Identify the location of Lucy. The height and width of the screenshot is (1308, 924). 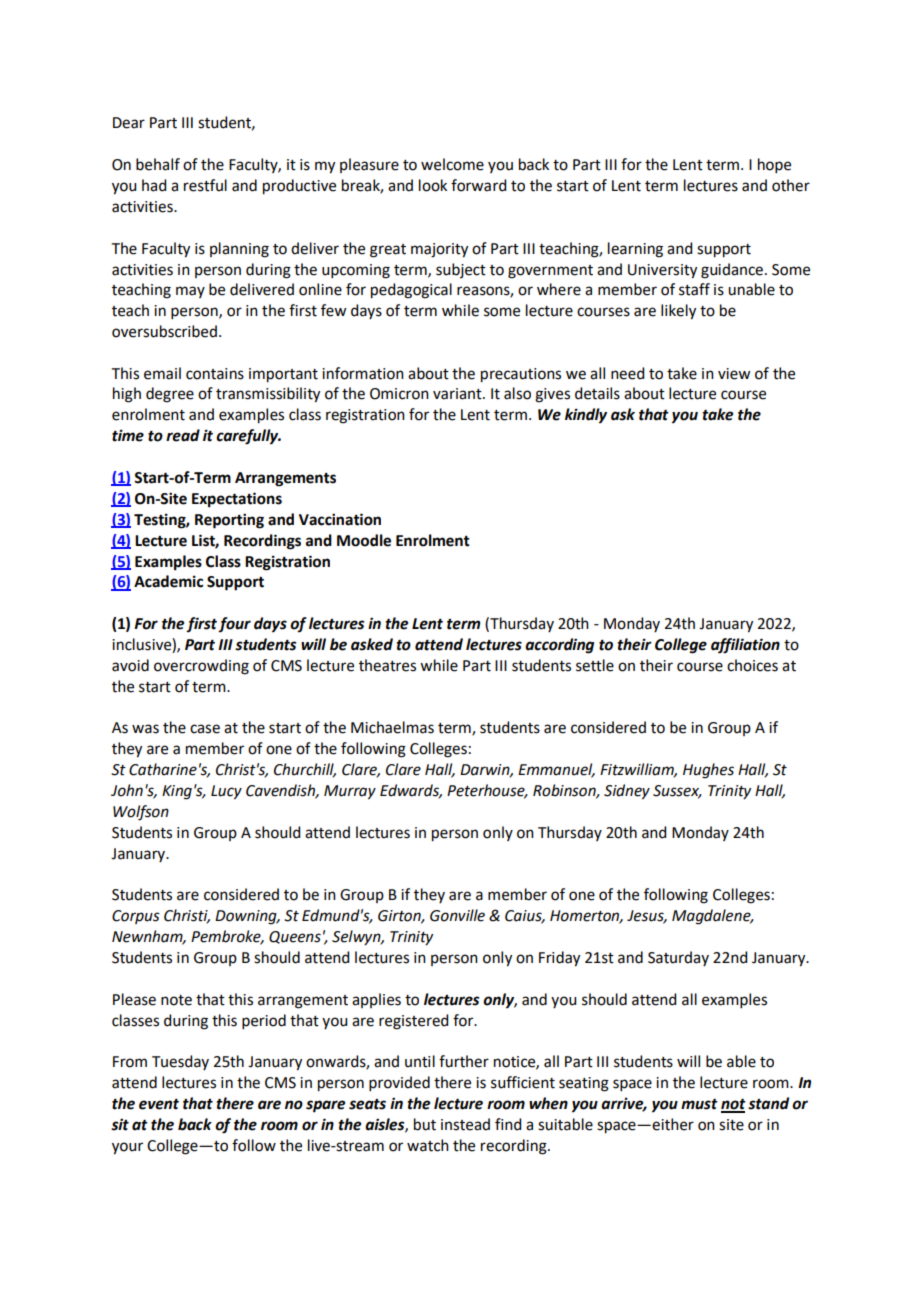
(226, 792).
